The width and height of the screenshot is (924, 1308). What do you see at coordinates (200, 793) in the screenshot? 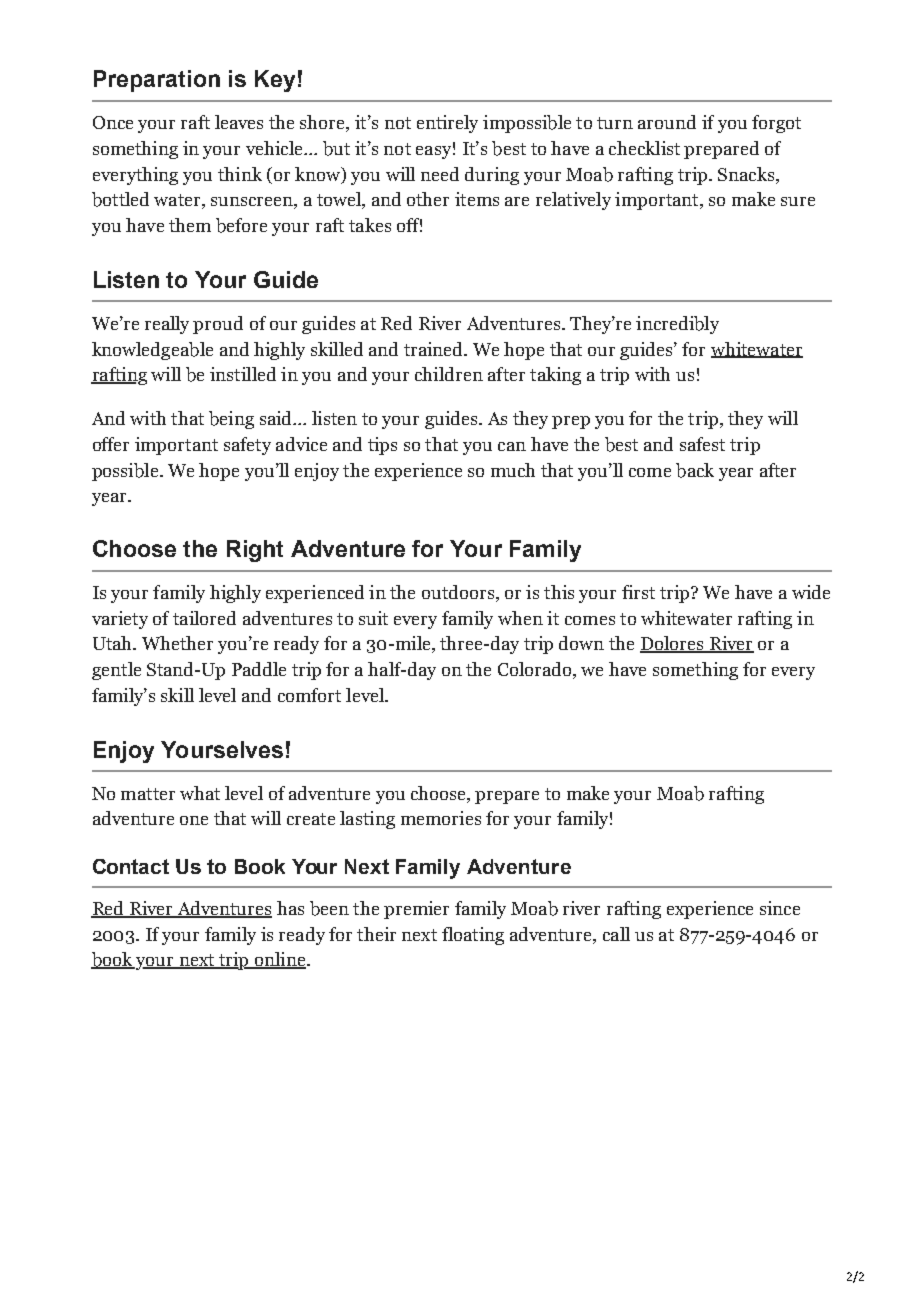
I see `what` at bounding box center [200, 793].
